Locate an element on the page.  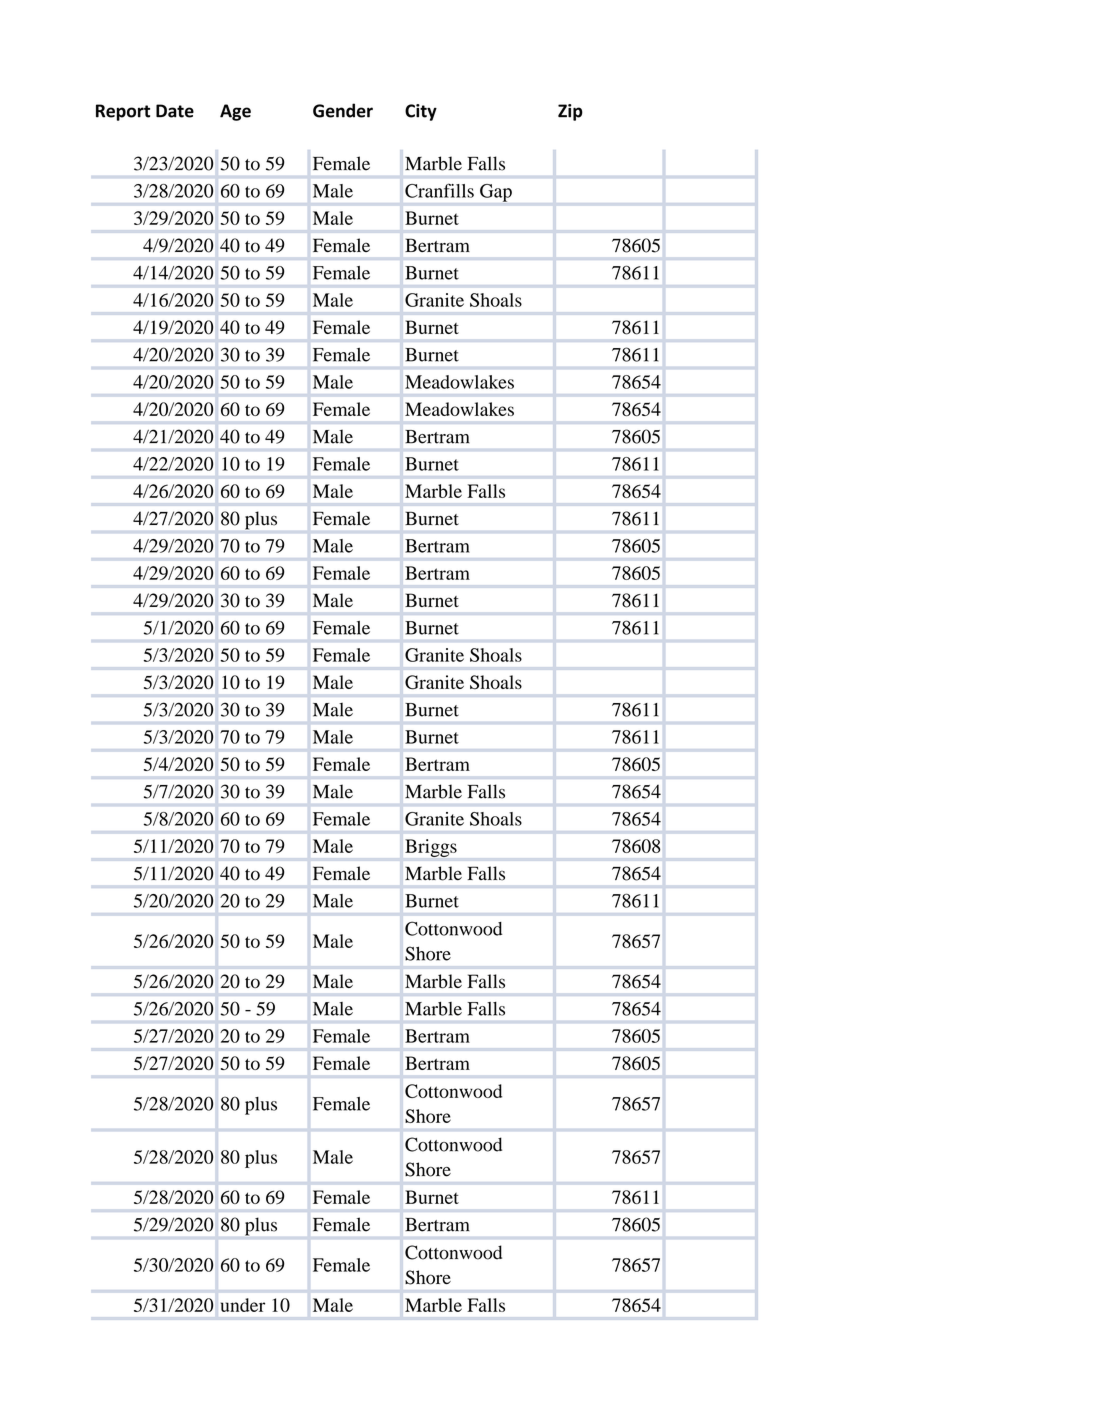
under is located at coordinates (243, 1305).
